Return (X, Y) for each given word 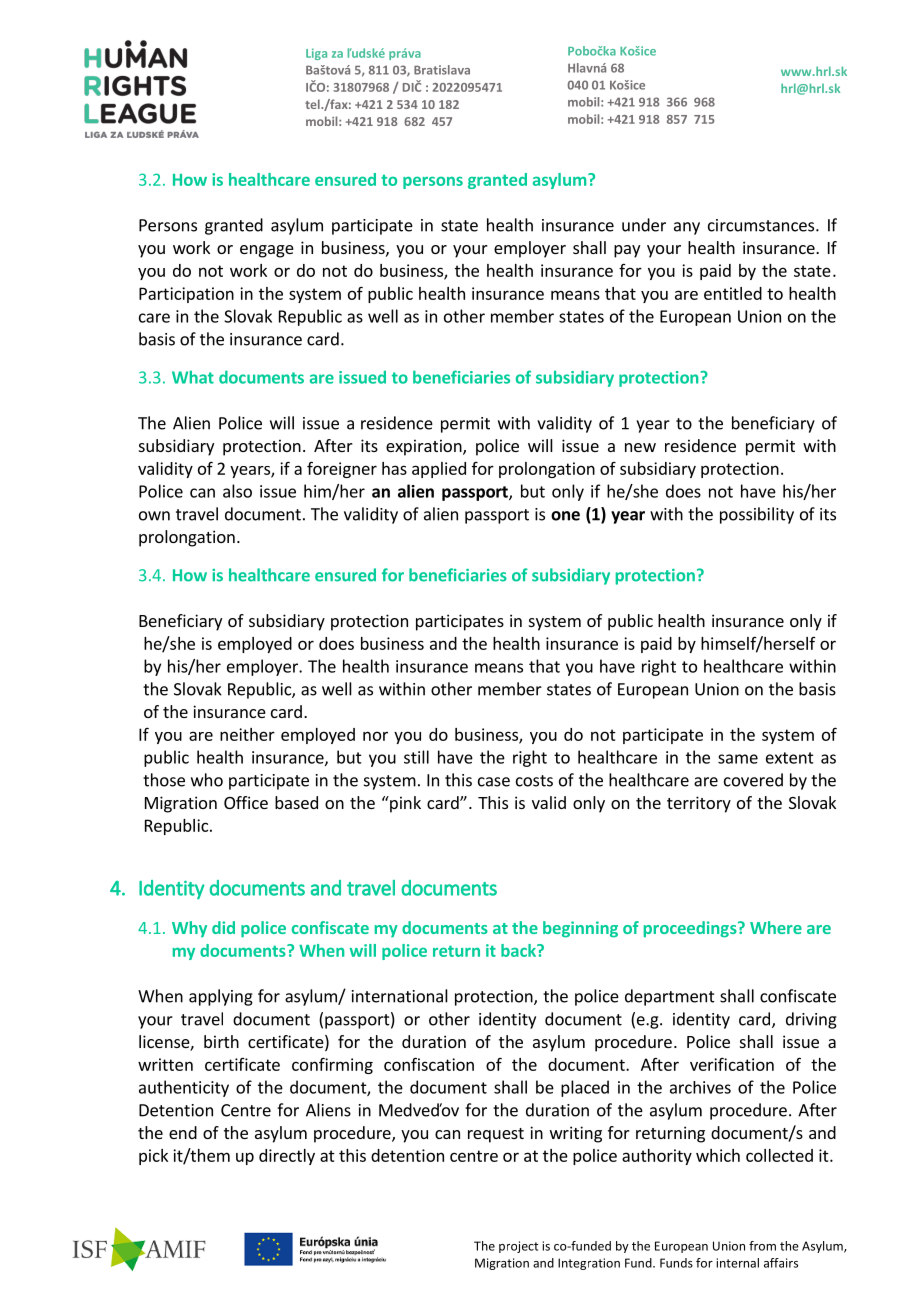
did (223, 927)
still (416, 757)
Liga (316, 54)
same (738, 759)
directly (287, 1157)
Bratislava (442, 70)
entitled (733, 293)
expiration (425, 447)
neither (247, 734)
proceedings (691, 929)
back (519, 950)
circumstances (762, 225)
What (193, 377)
